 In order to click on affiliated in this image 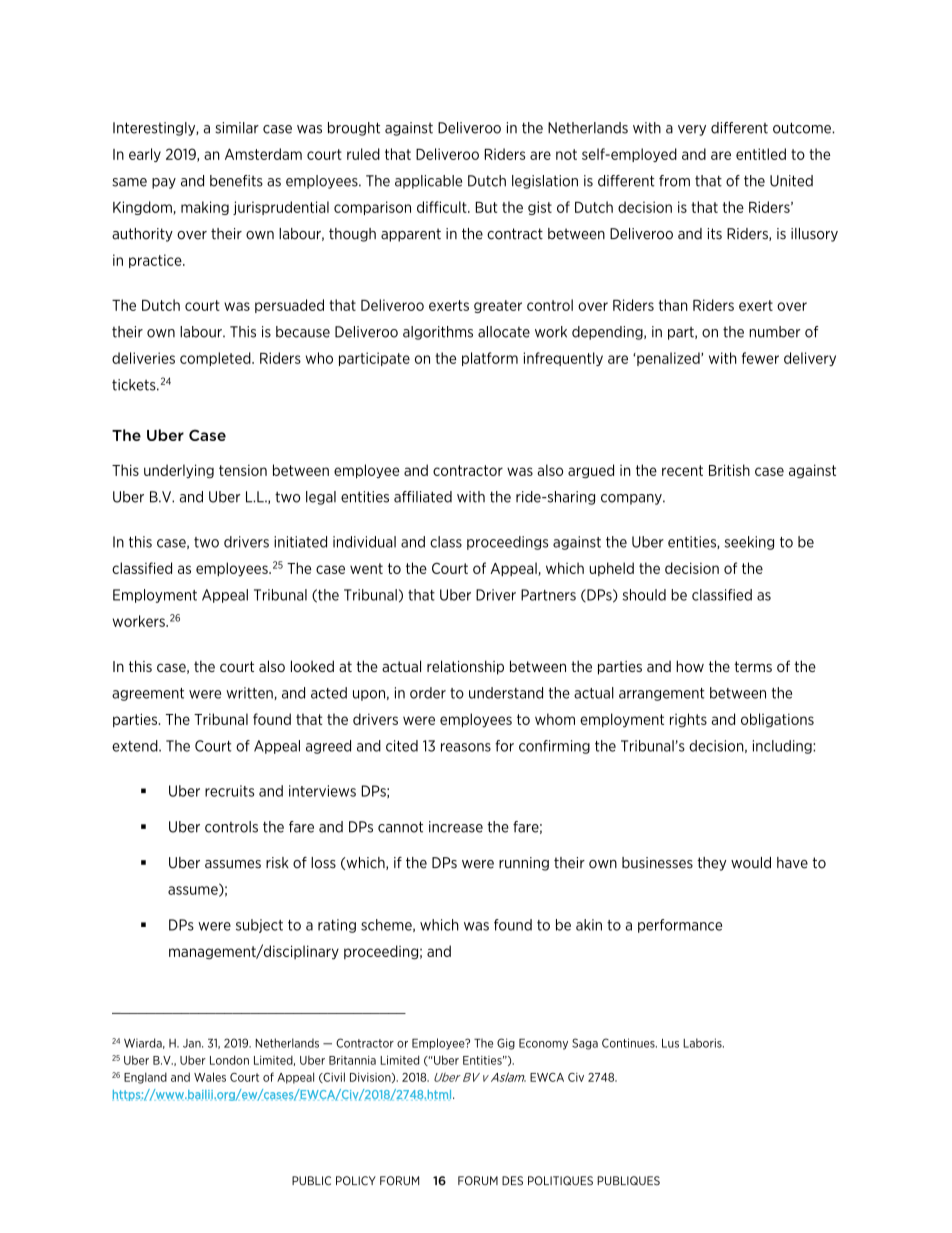, I will do `click(423, 497)`.
